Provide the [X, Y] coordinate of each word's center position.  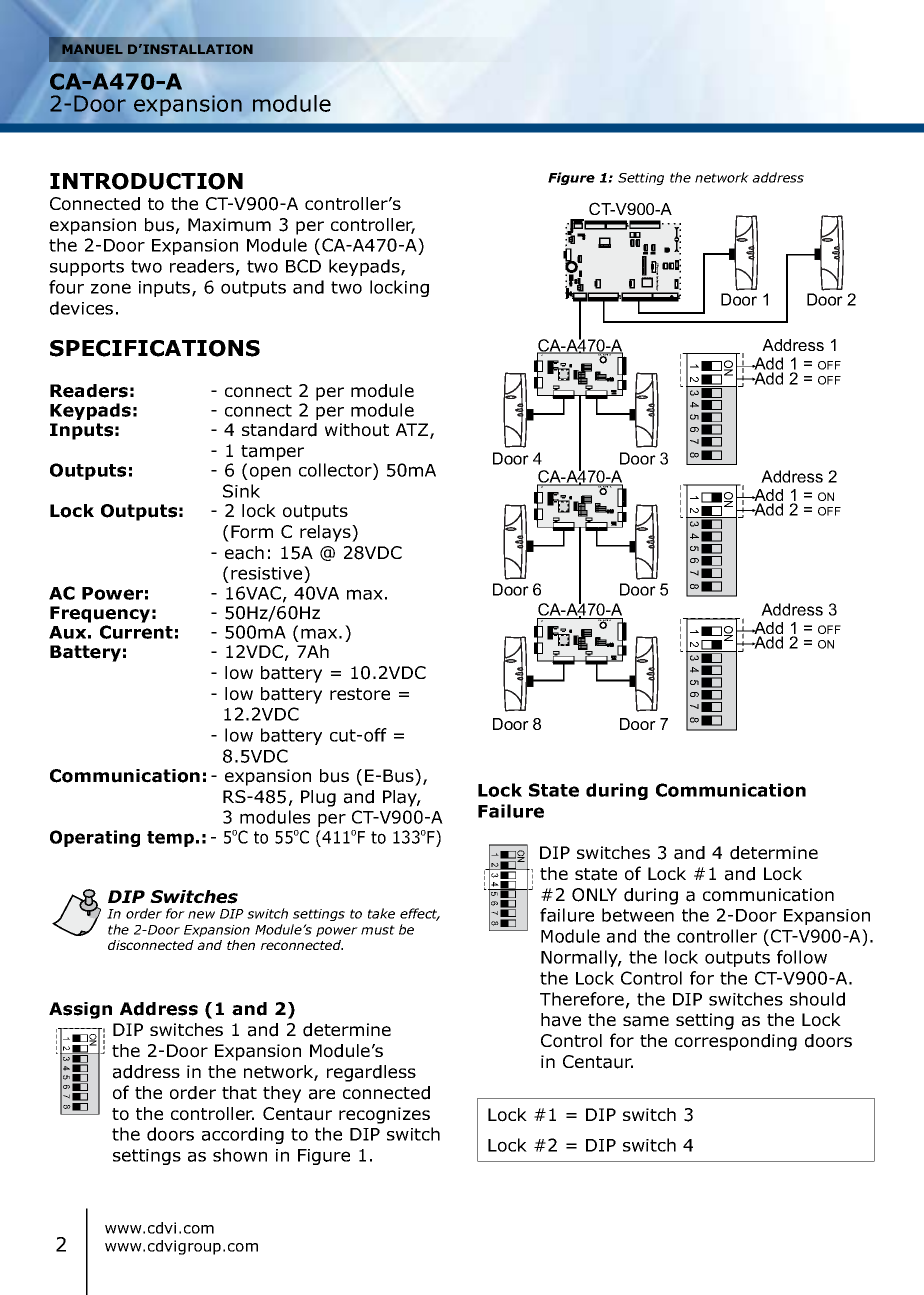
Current [136, 632]
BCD [303, 266]
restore [360, 694]
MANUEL [92, 49]
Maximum [229, 225]
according [243, 1135]
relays [326, 533]
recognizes [384, 1115]
